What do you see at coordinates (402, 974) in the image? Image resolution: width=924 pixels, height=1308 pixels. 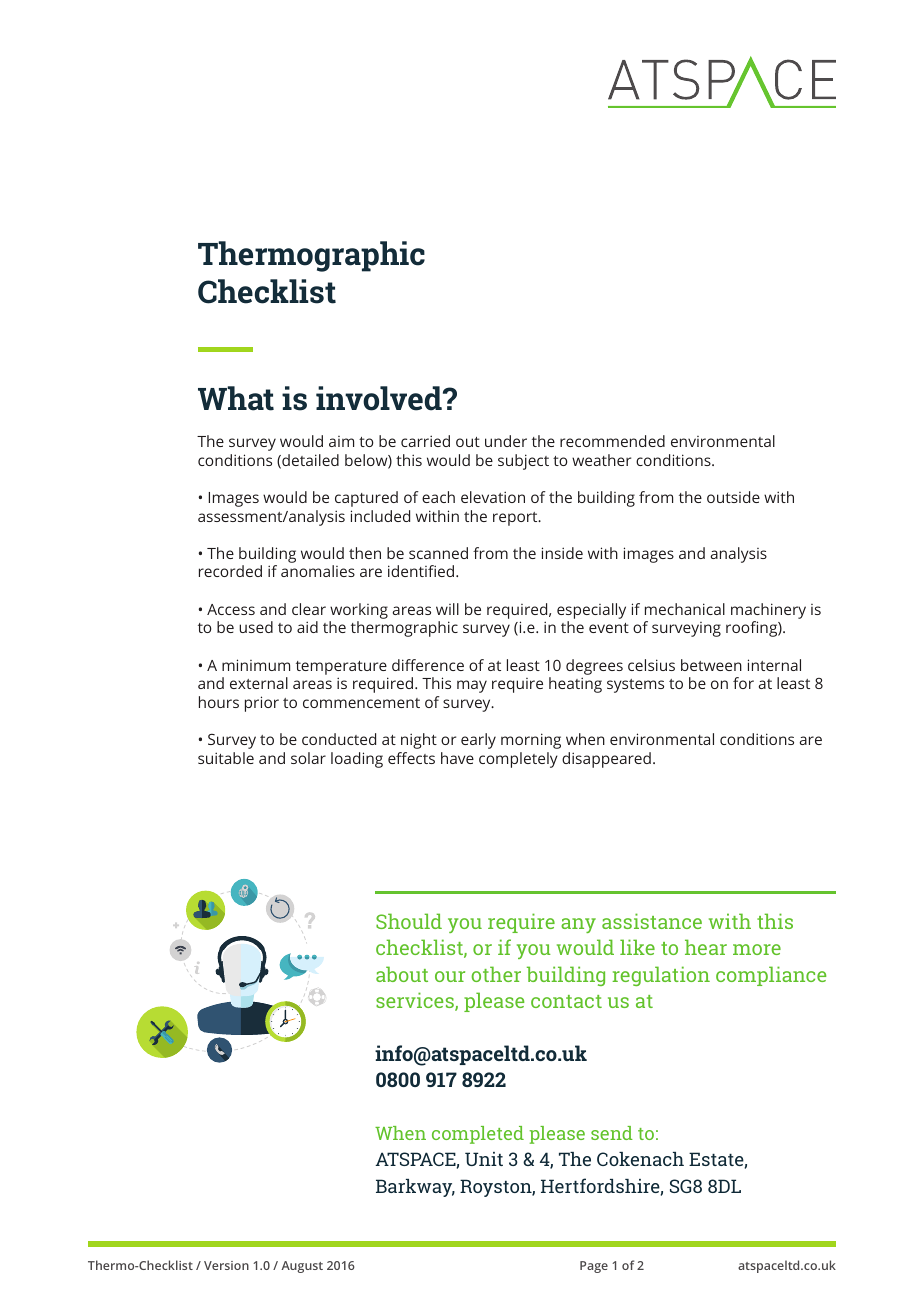 I see `about` at bounding box center [402, 974].
